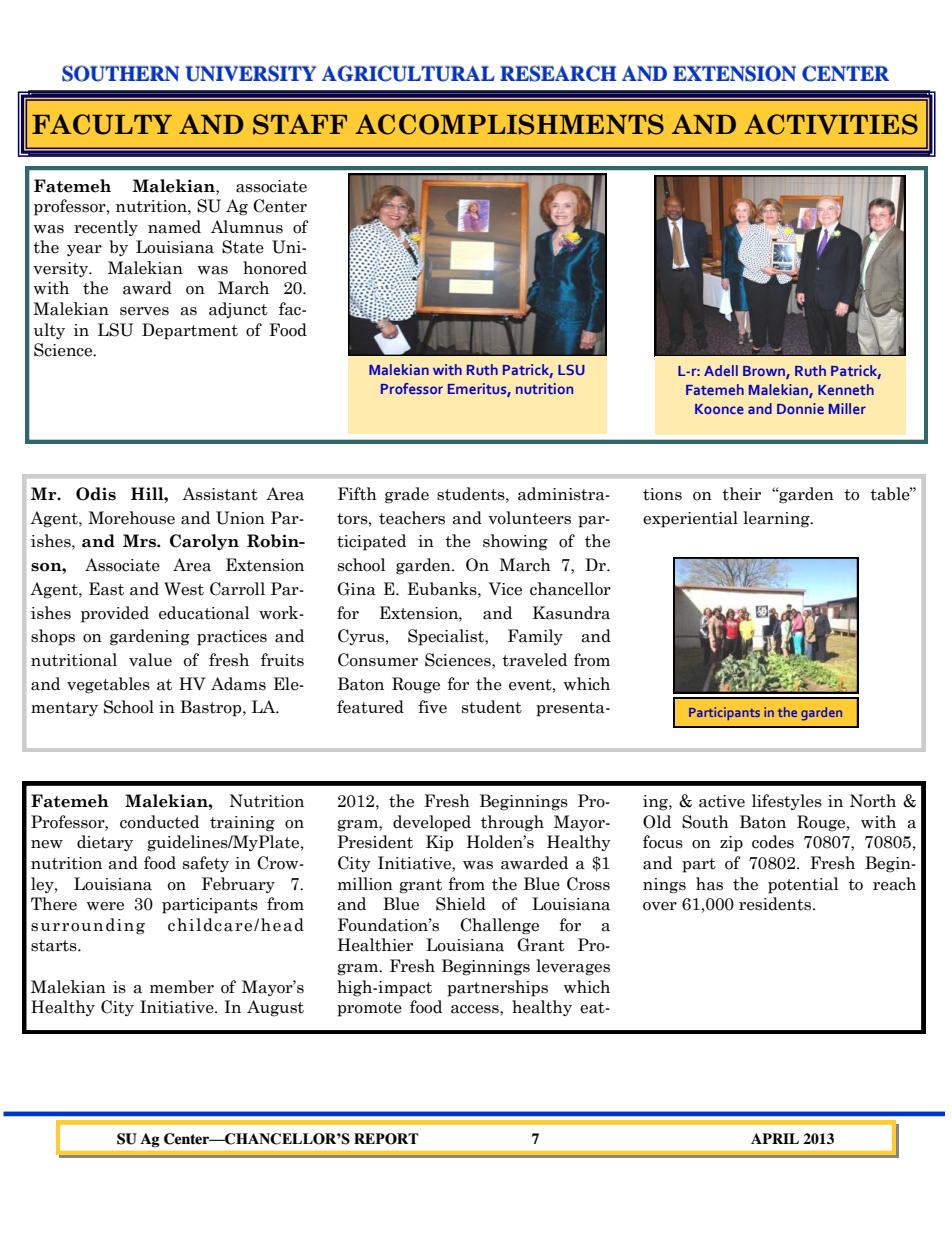 This page has width=952, height=1233. I want to click on learning, so click(777, 519).
